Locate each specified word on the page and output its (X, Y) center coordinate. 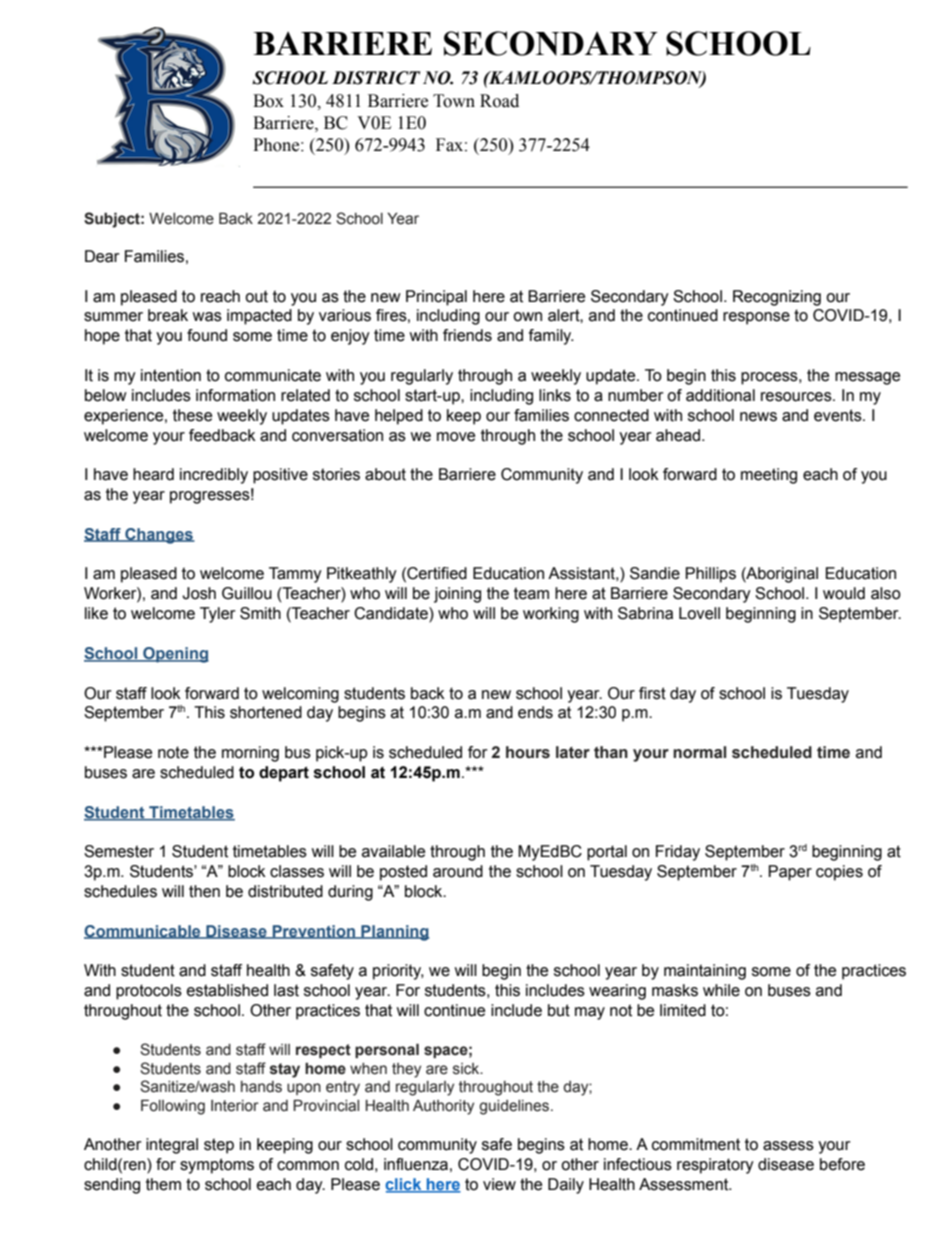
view (499, 1184)
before (842, 1164)
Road (499, 101)
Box (268, 101)
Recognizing (777, 298)
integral (172, 1146)
